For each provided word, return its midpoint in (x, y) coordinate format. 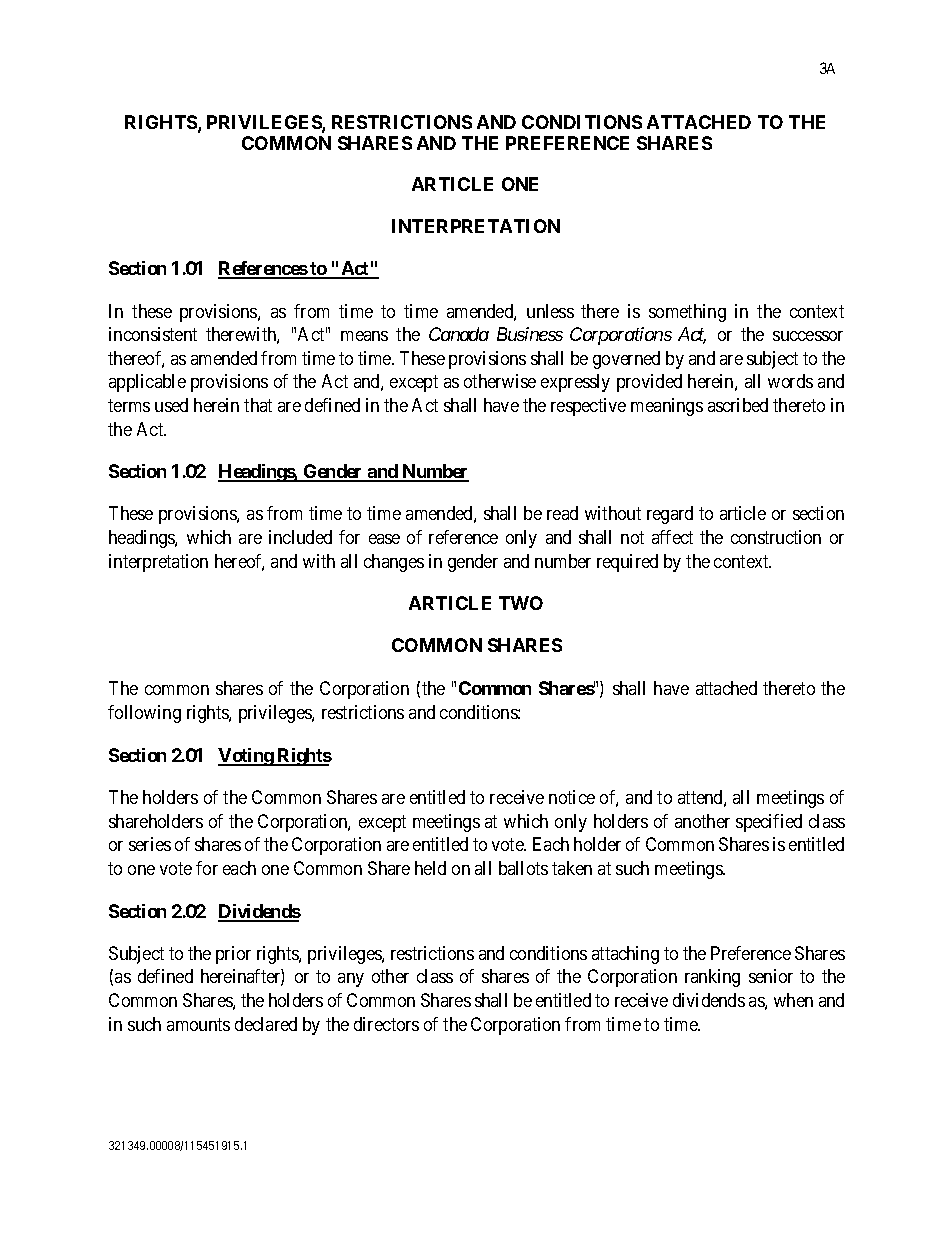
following (144, 714)
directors (386, 1024)
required (627, 563)
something (687, 313)
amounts (198, 1024)
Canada (459, 334)
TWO (521, 603)
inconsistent (153, 334)
